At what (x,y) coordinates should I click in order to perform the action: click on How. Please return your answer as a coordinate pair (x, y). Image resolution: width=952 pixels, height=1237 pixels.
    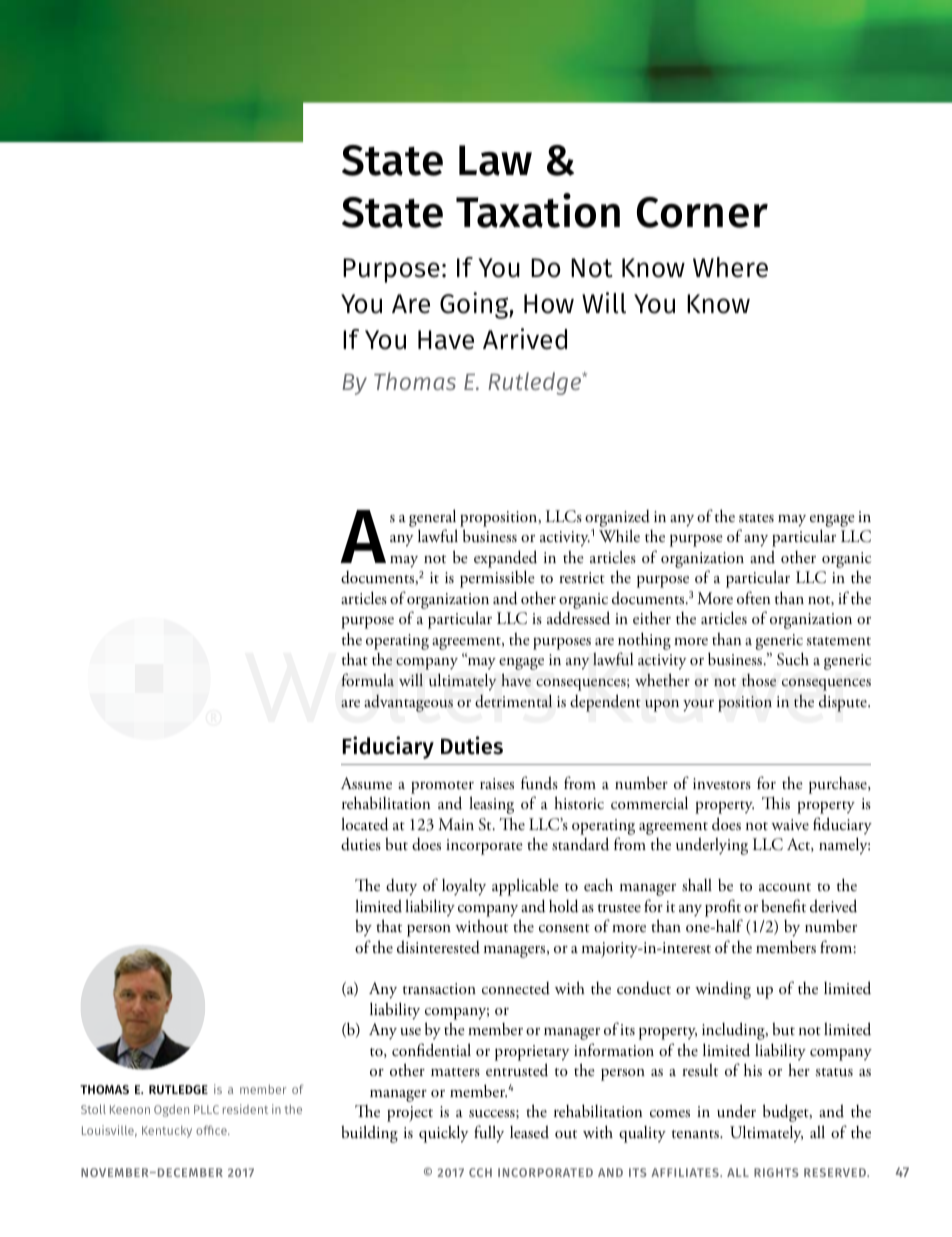
    Looking at the image, I should click on (549, 304).
